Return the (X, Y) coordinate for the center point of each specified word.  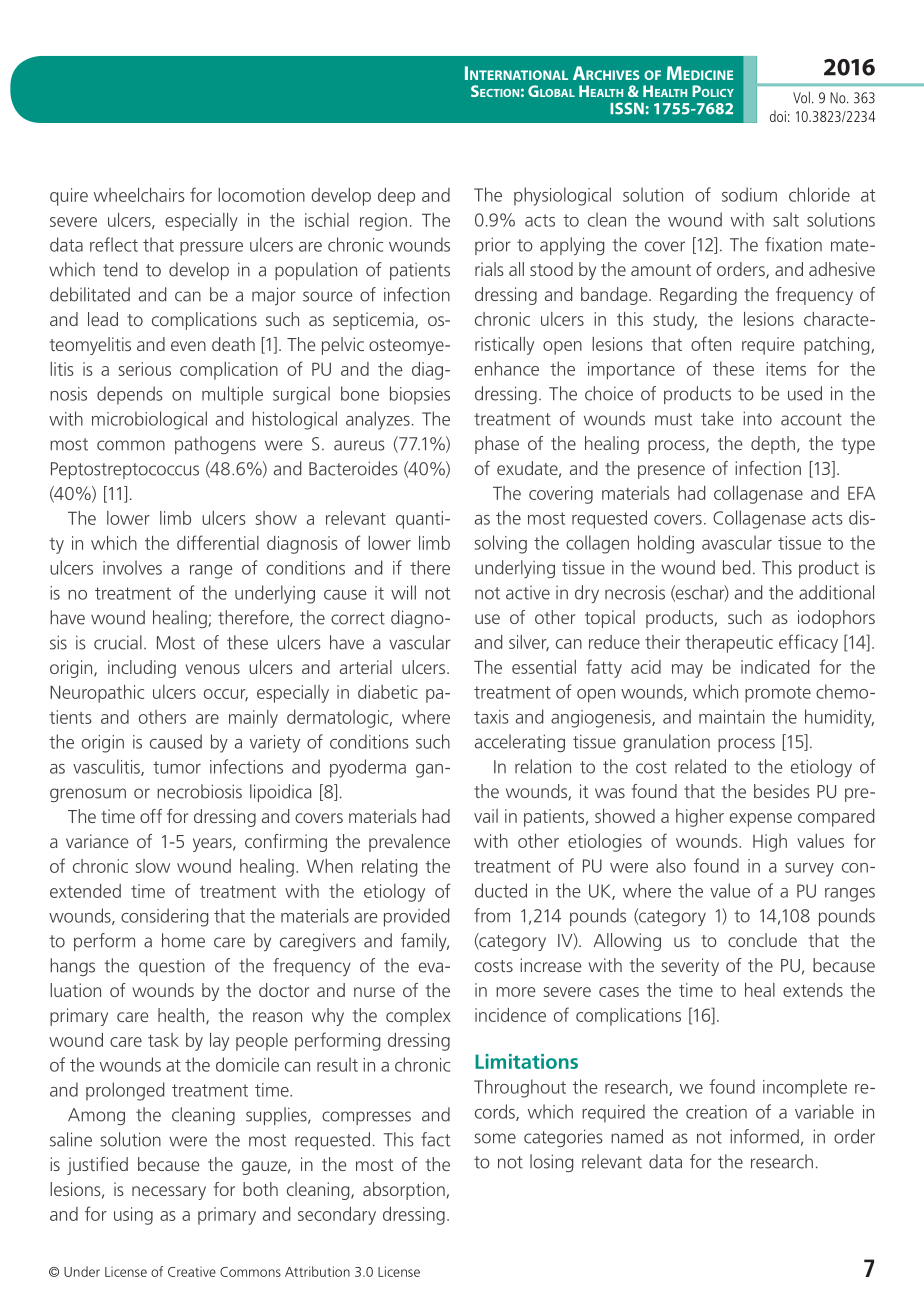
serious (145, 369)
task (163, 1040)
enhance (507, 368)
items (786, 369)
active (528, 593)
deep (396, 197)
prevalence (409, 843)
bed (736, 567)
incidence (510, 1015)
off (151, 816)
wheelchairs (139, 195)
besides (782, 791)
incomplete (805, 1088)
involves (132, 567)
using (133, 1216)
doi (778, 116)
